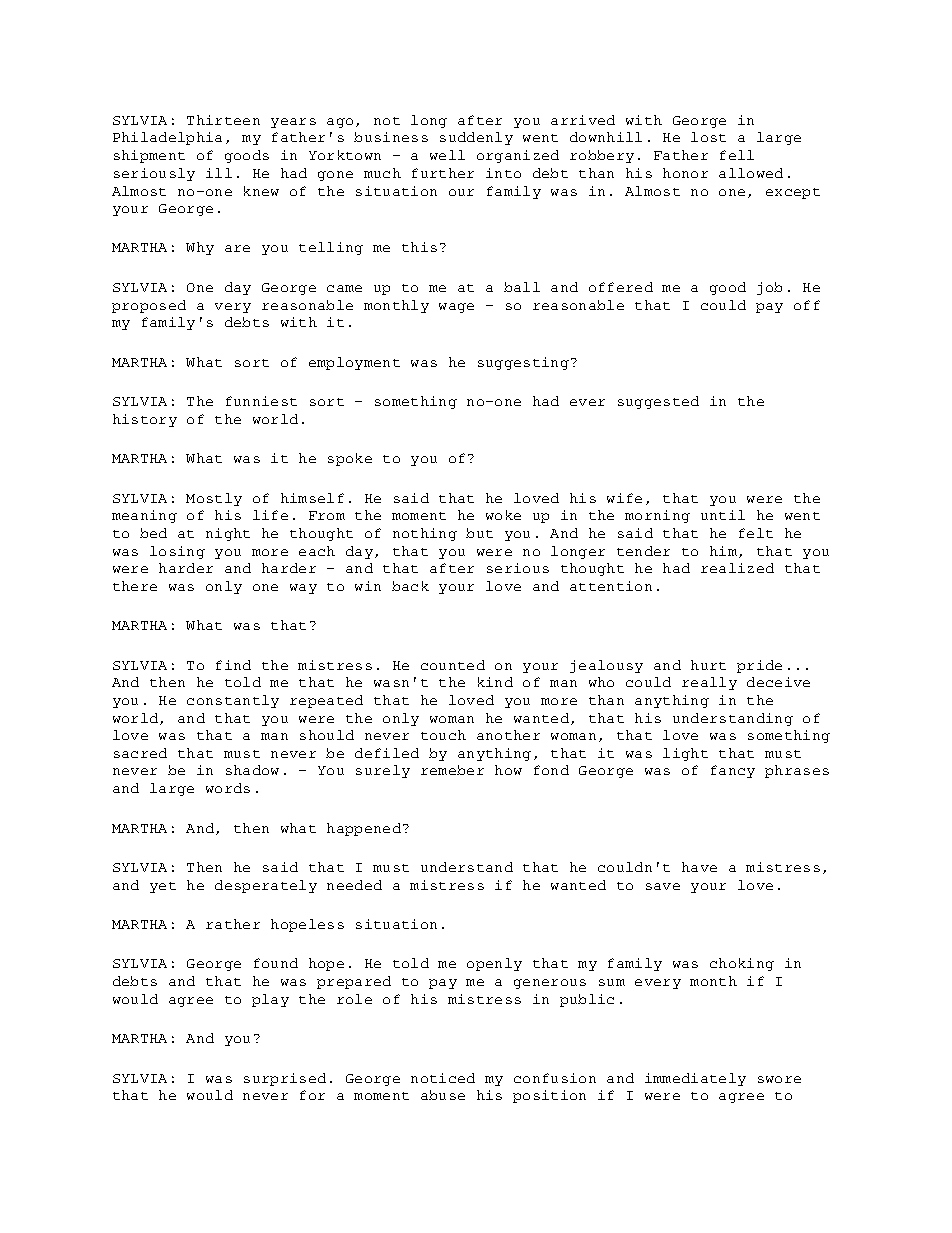 The height and width of the page is (1233, 952). What do you see at coordinates (476, 138) in the page?
I see `suddenly` at bounding box center [476, 138].
